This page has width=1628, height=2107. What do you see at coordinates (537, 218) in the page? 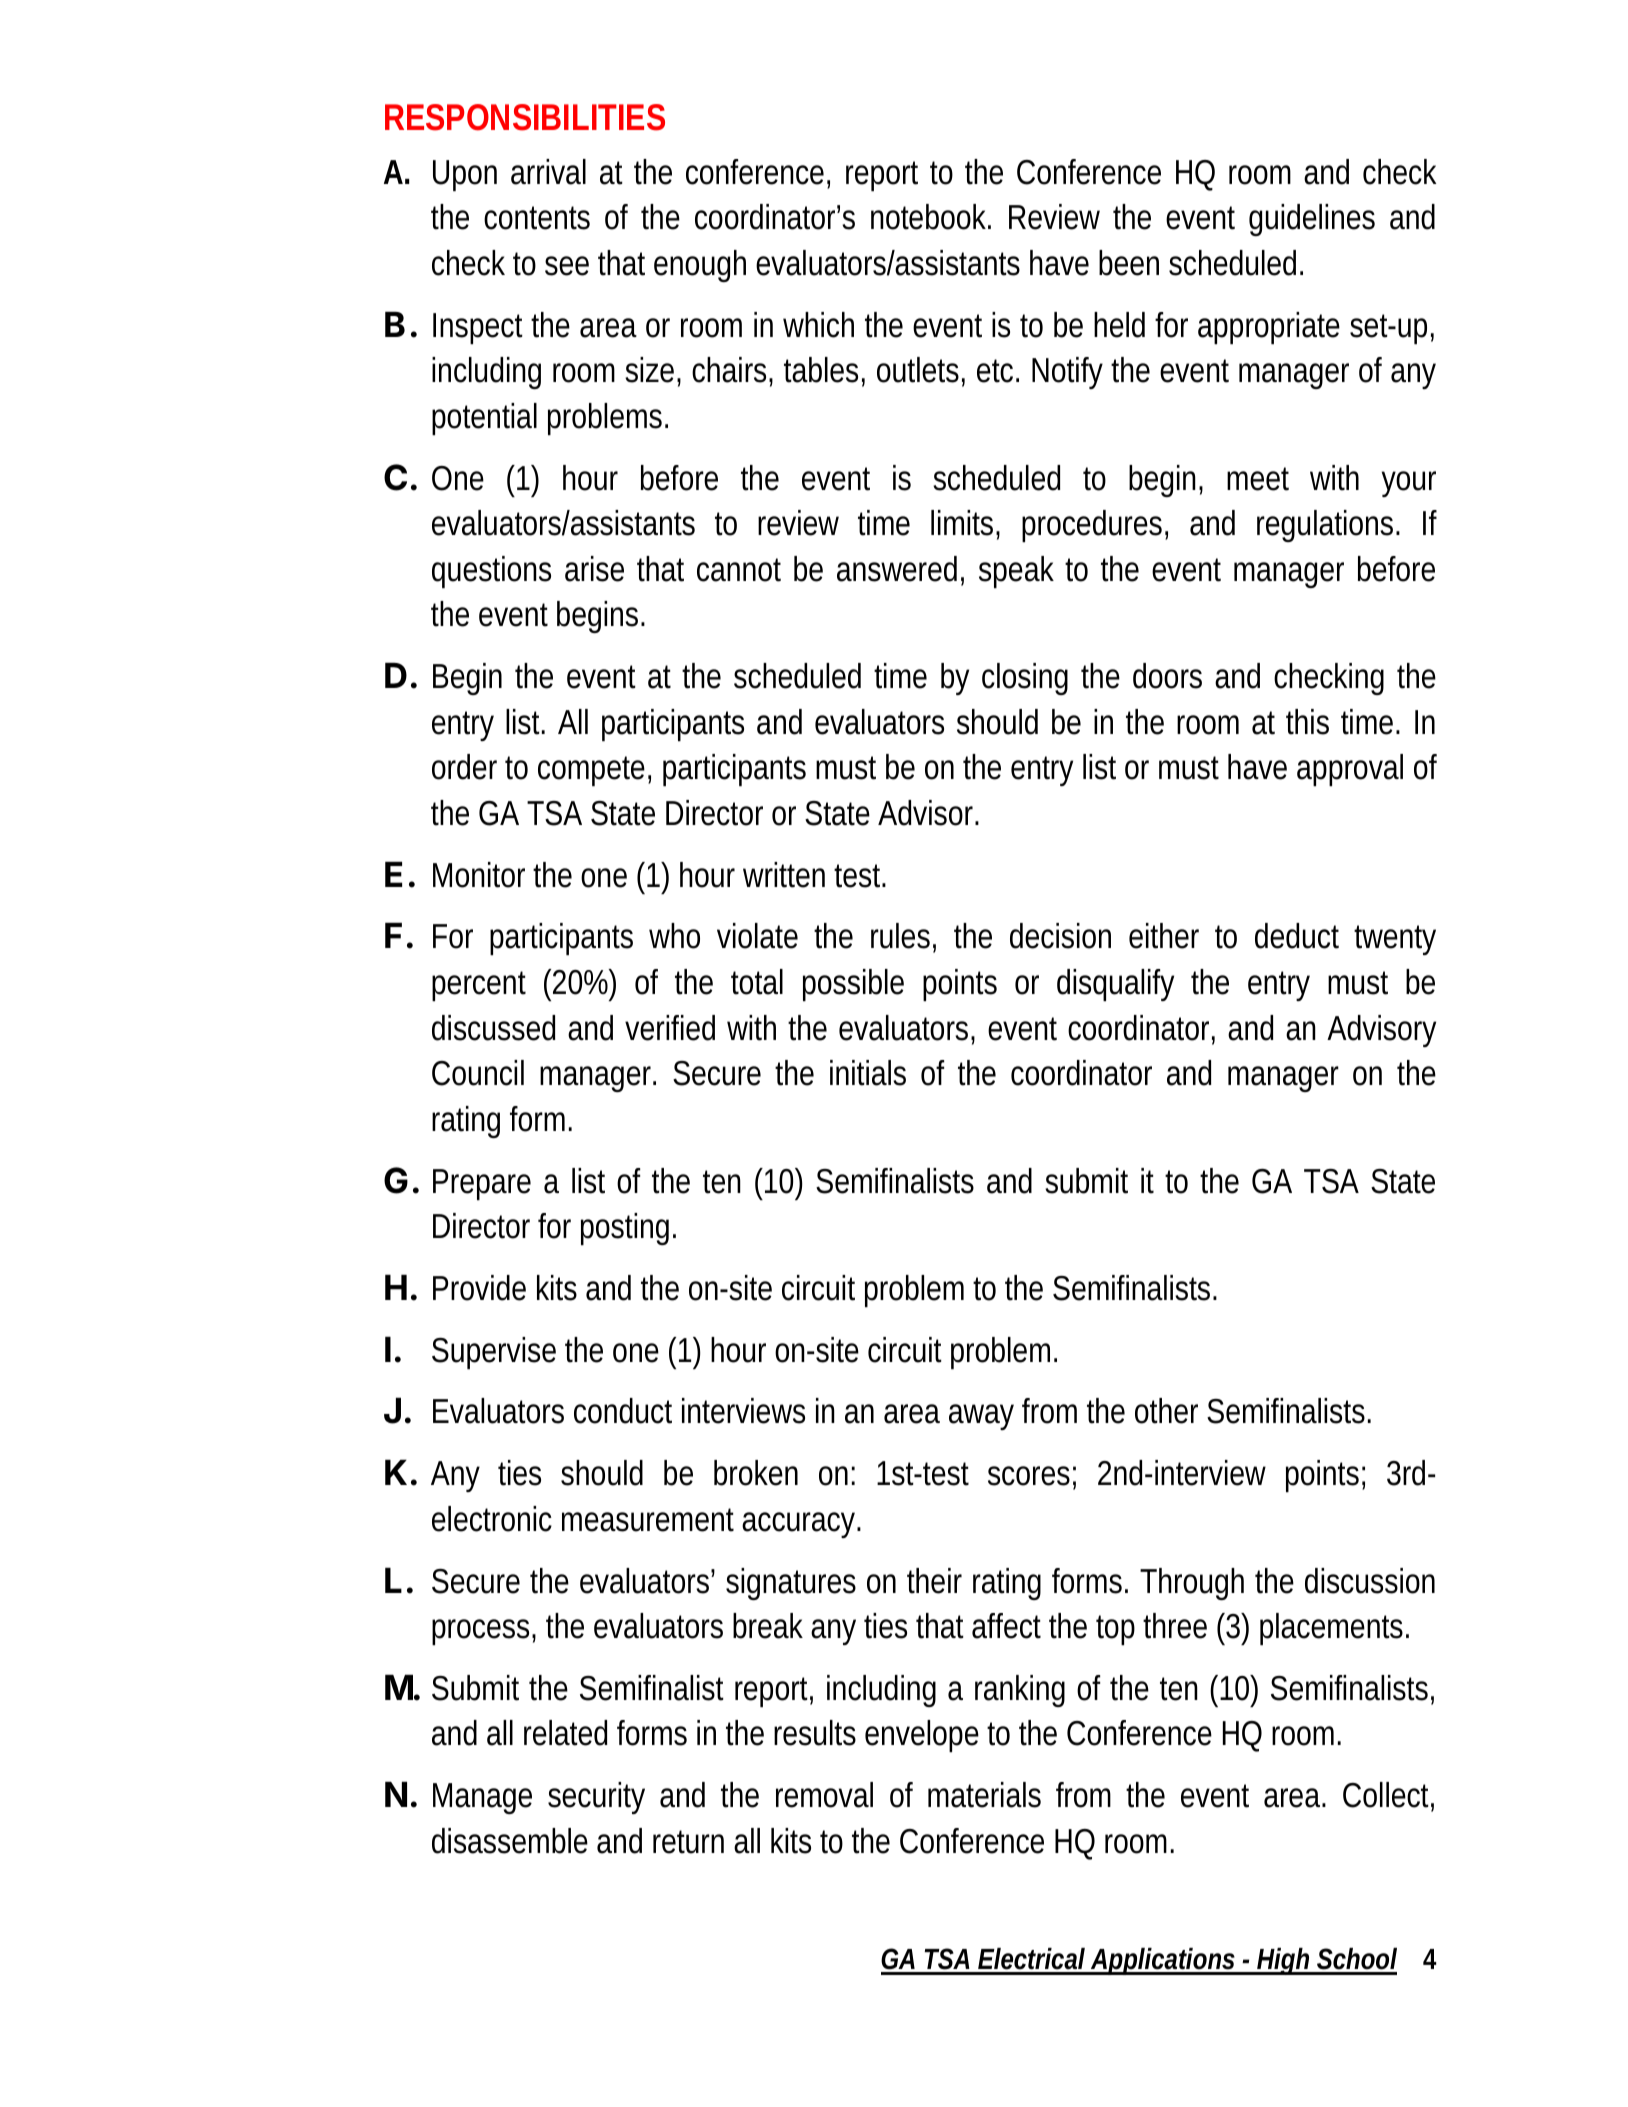
I see `contents` at bounding box center [537, 218].
